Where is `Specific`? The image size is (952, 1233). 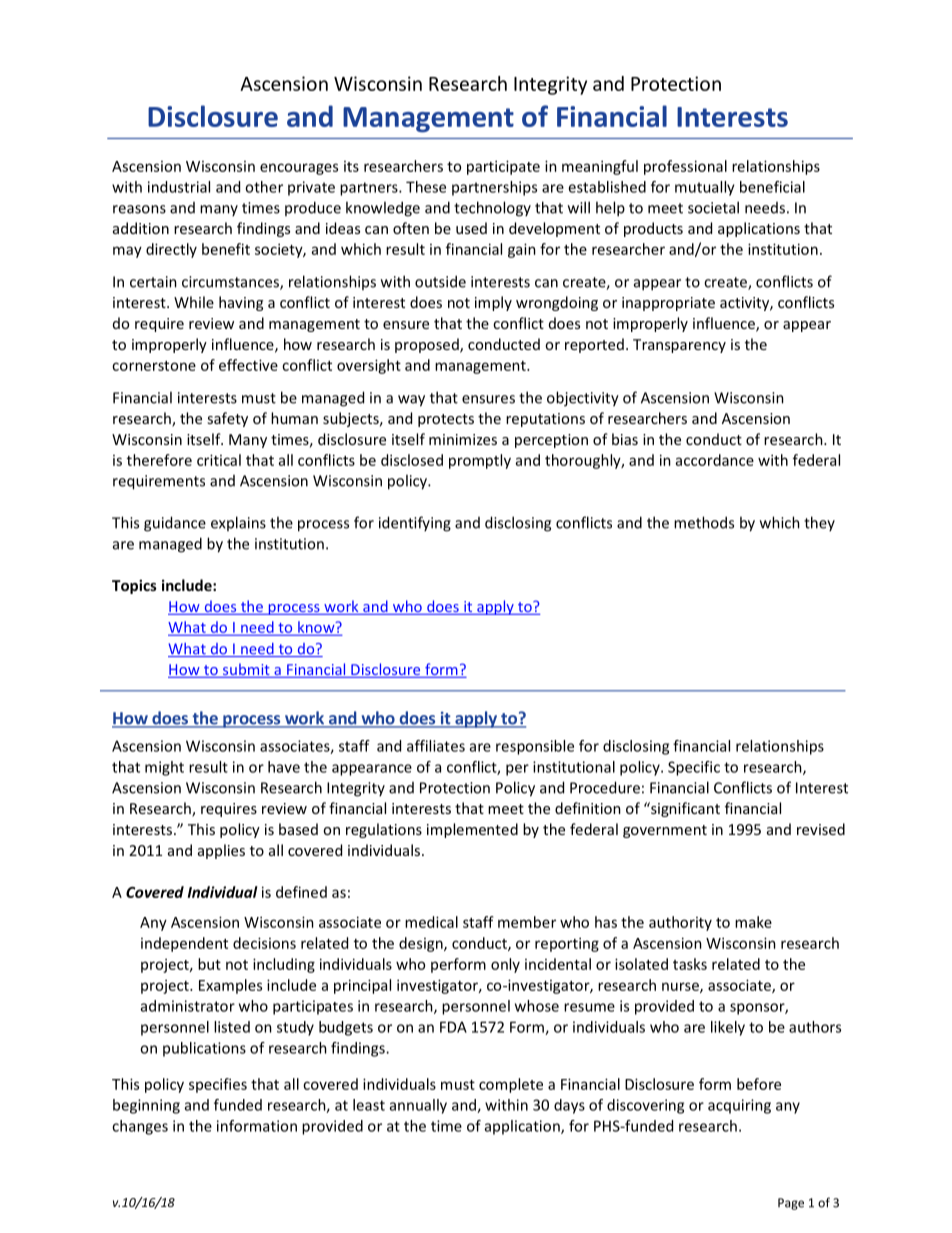 Specific is located at coordinates (694, 768).
